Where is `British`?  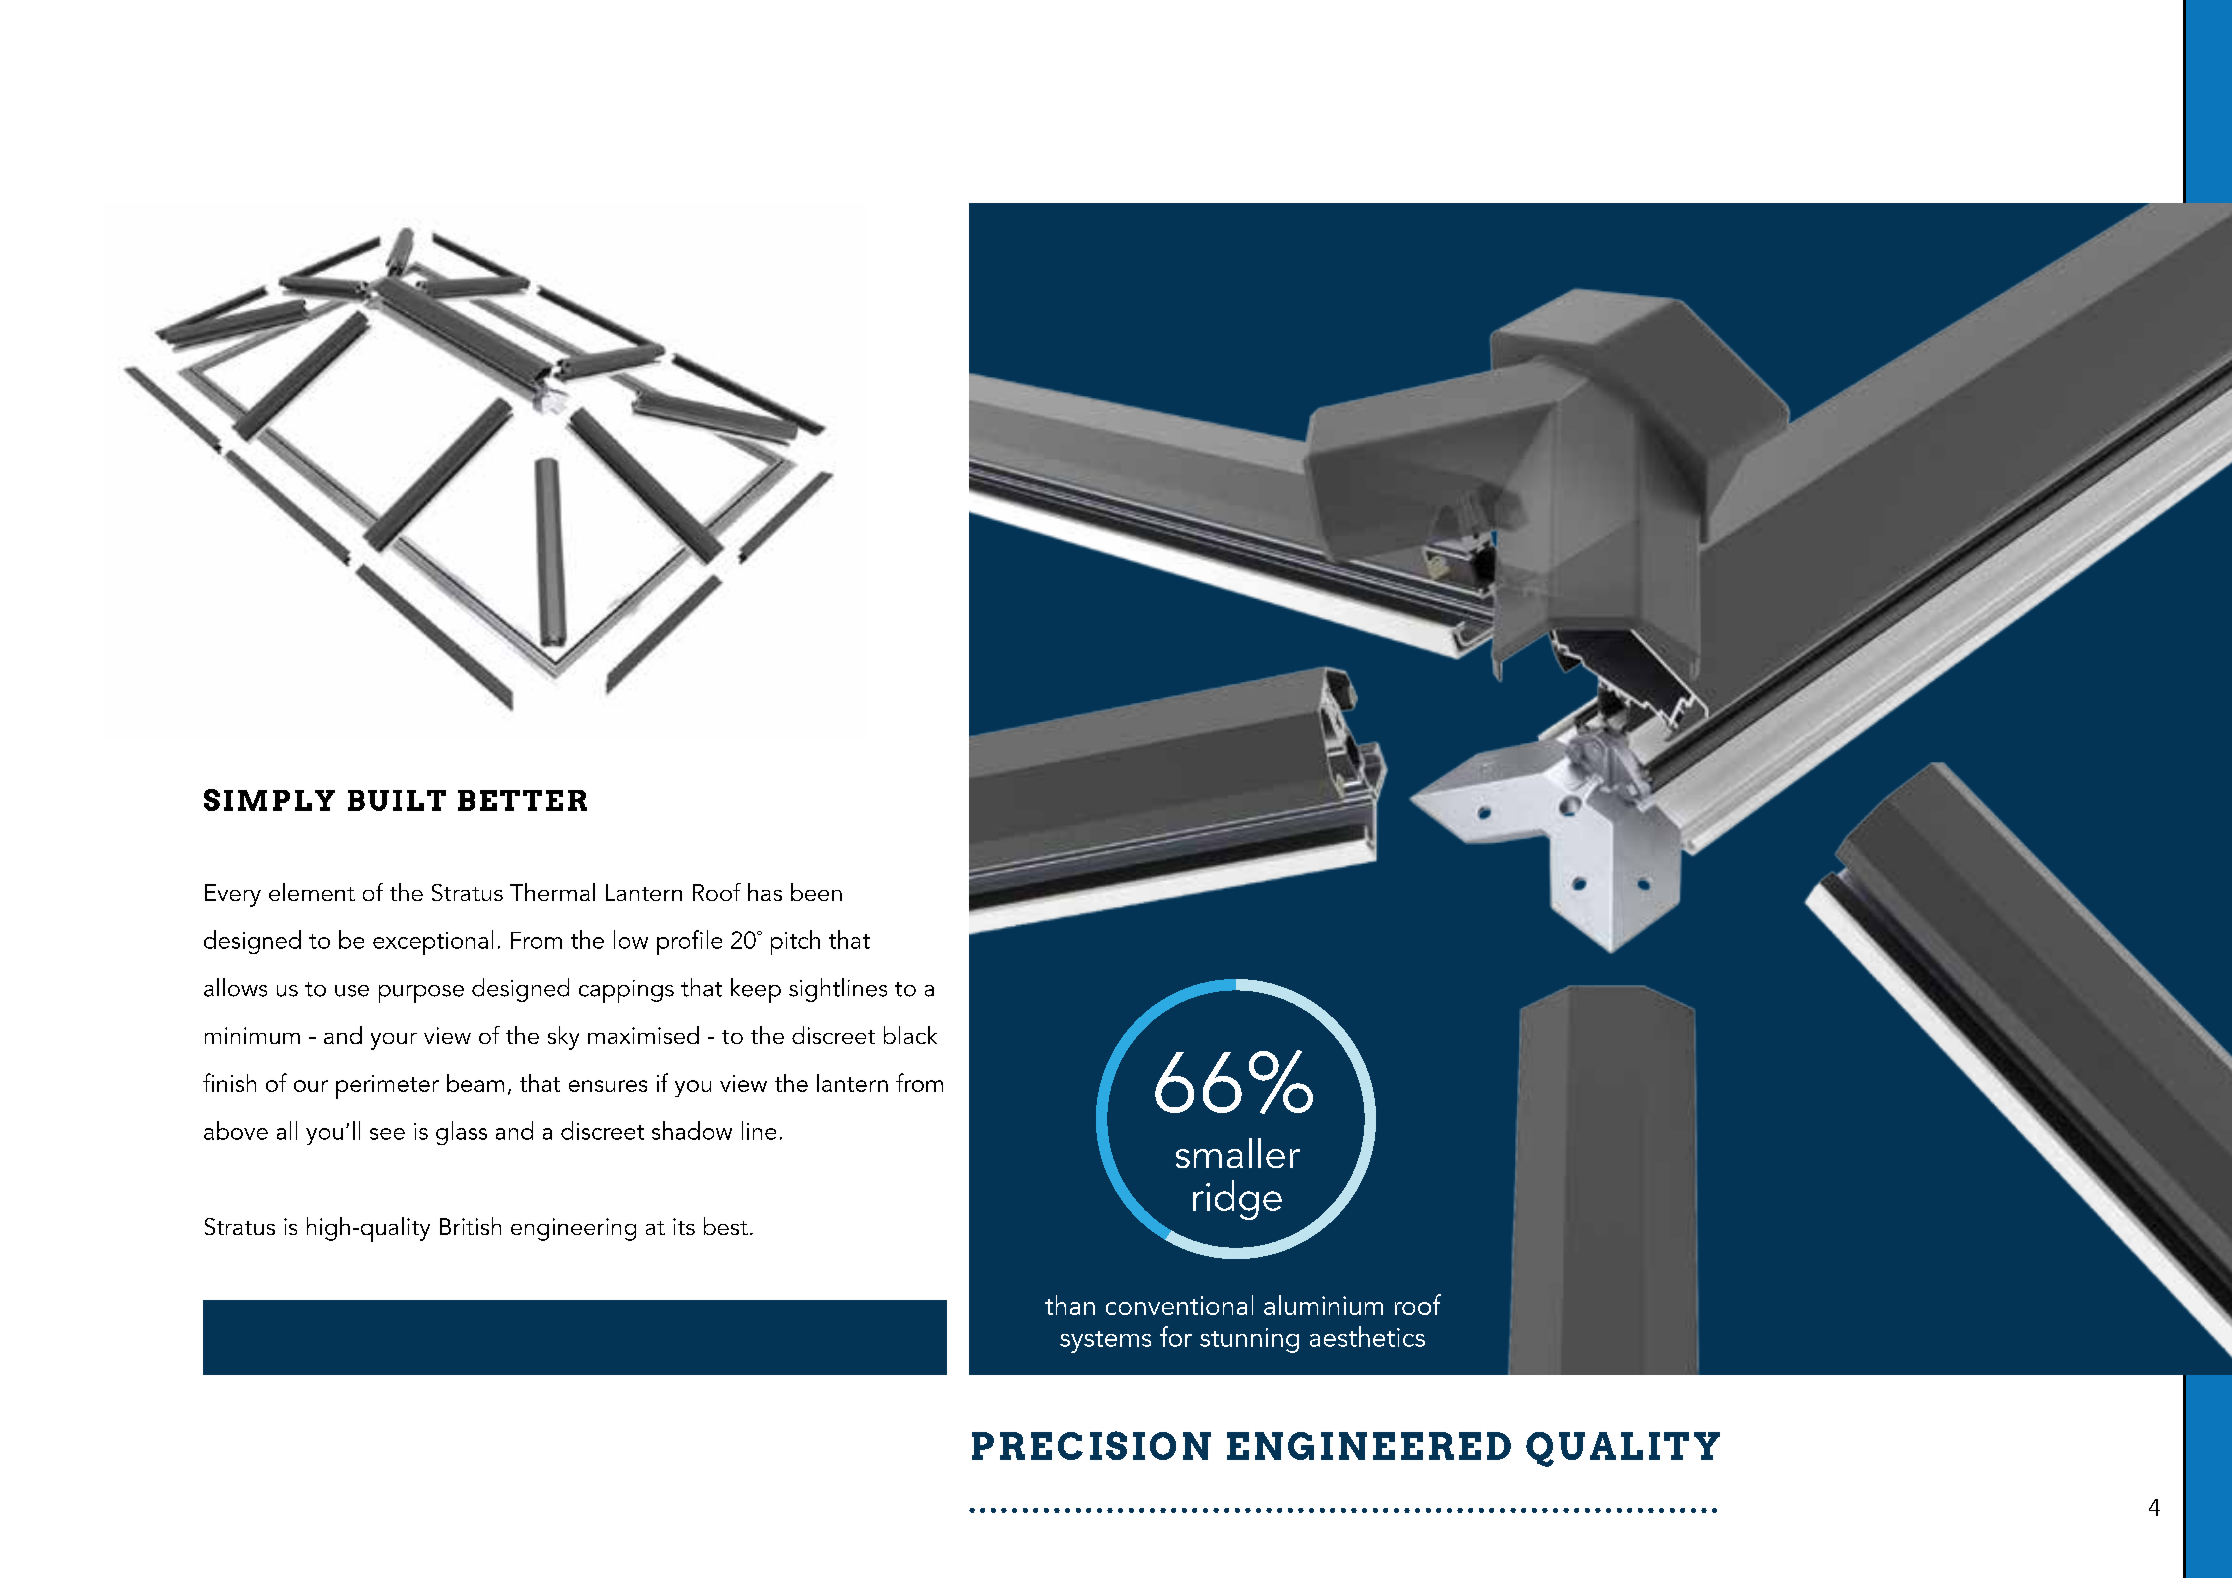
British is located at coordinates (470, 1226).
